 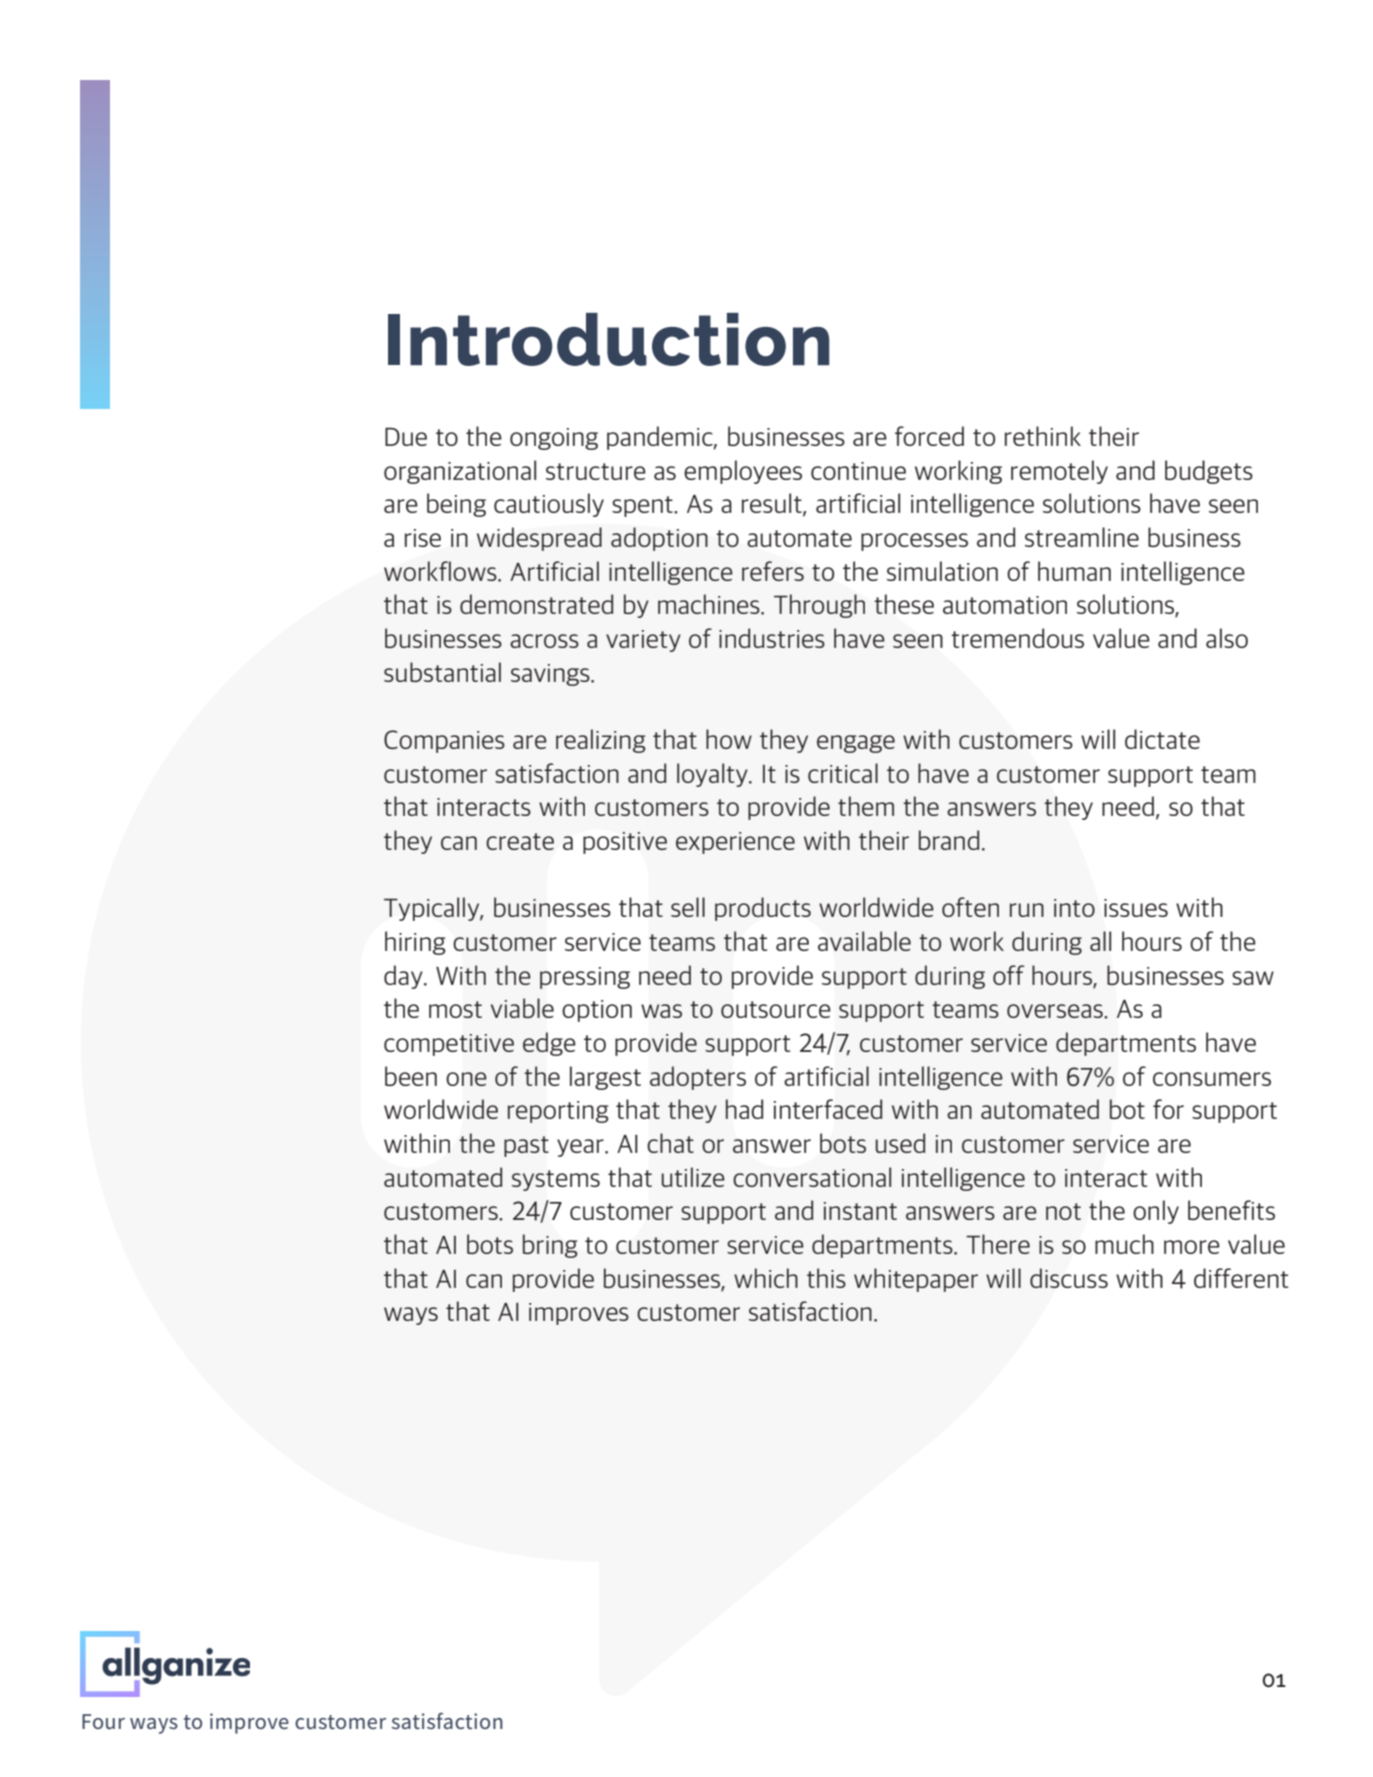 I want to click on overseas, so click(x=1056, y=1011).
